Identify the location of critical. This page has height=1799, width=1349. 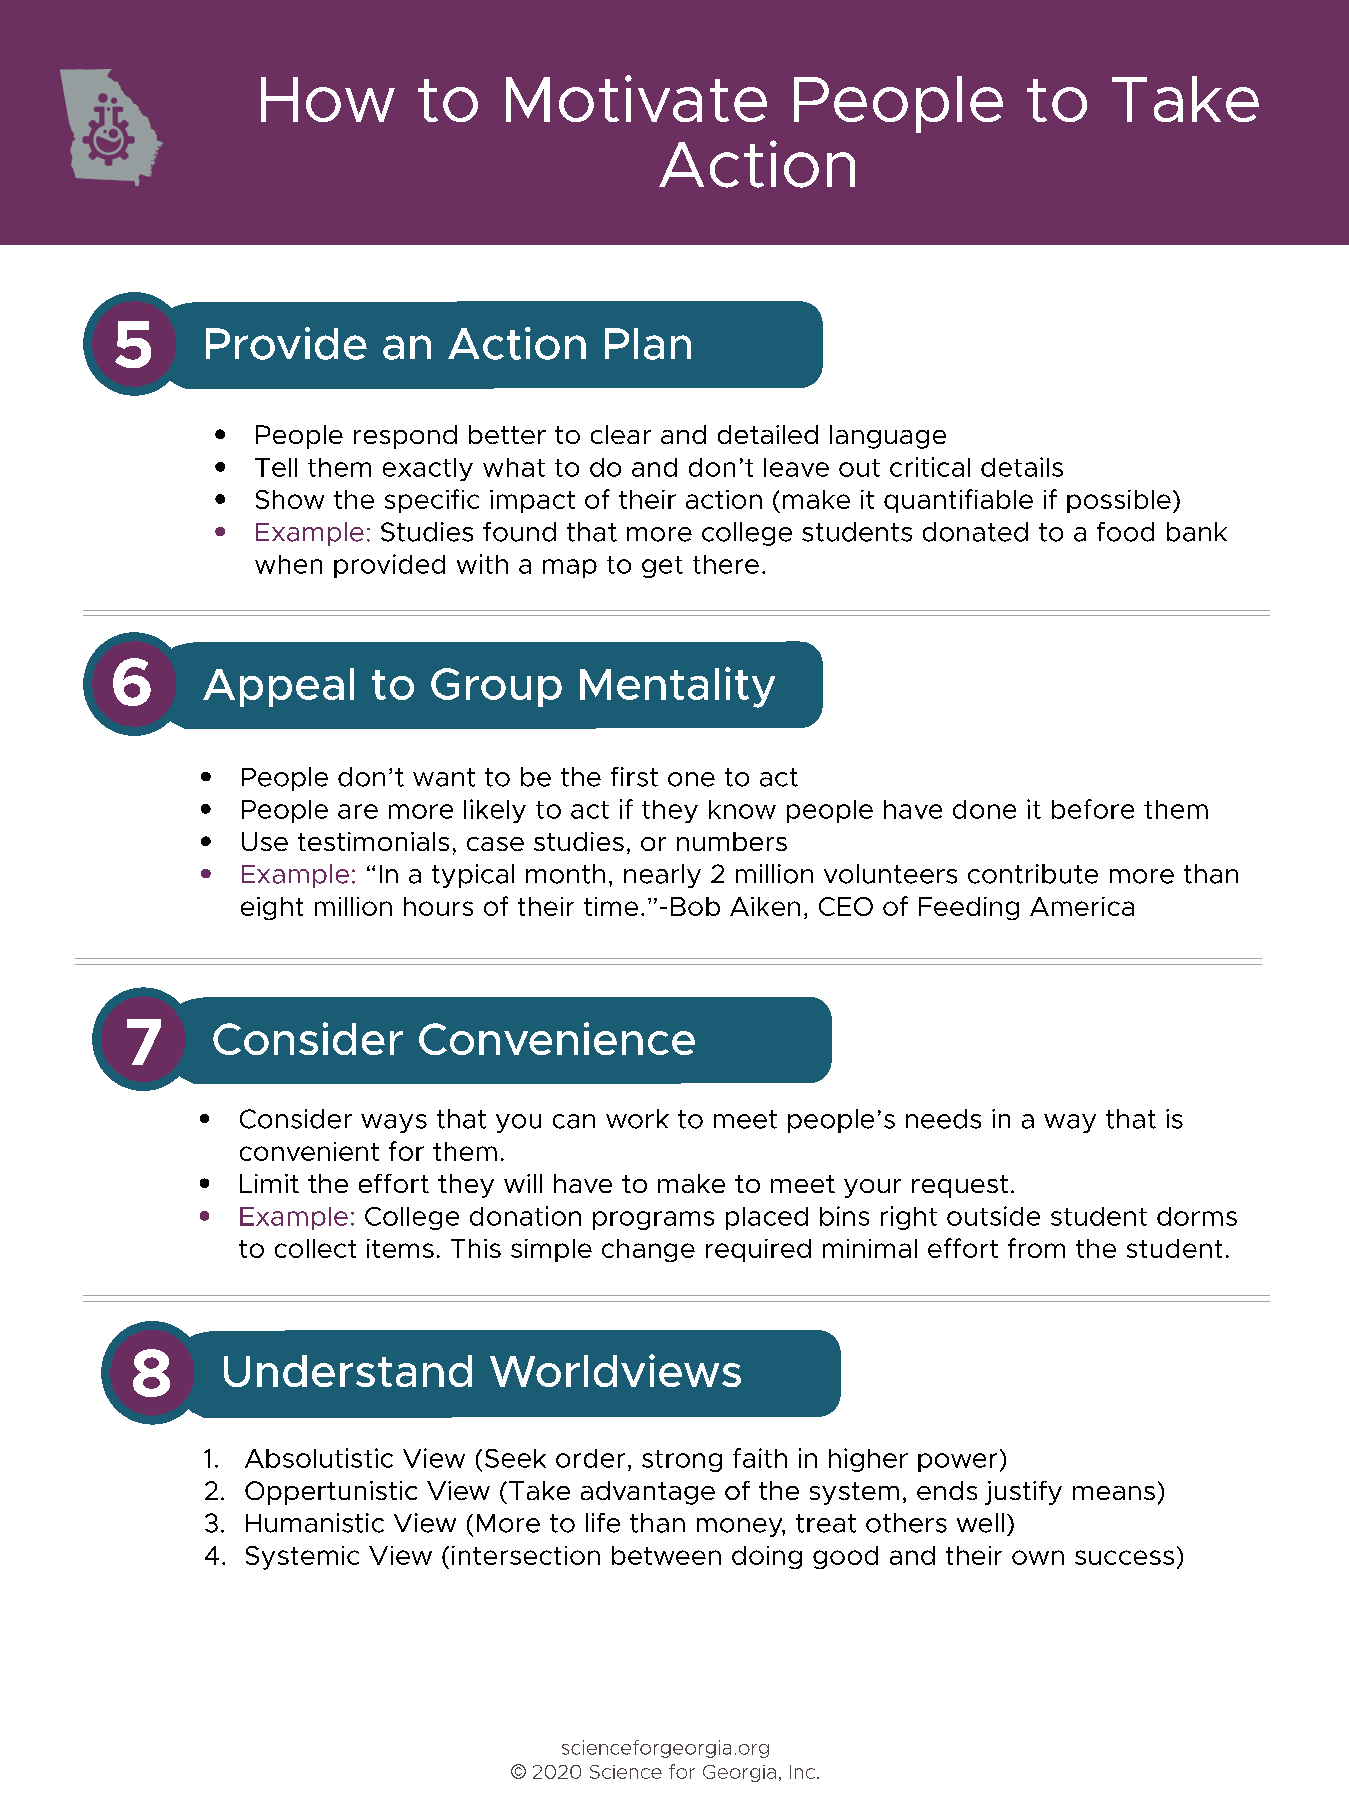
(930, 467).
